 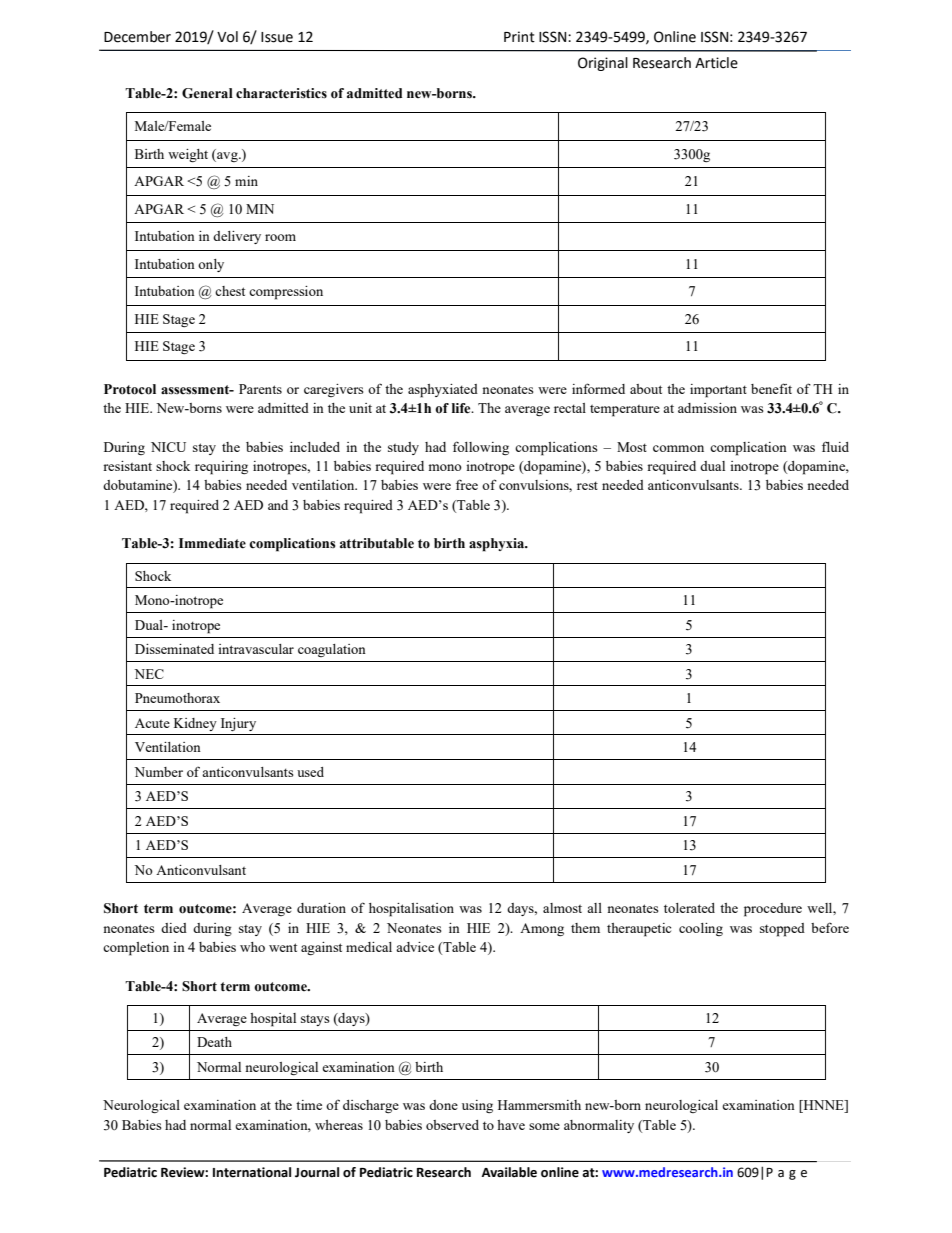 I want to click on Article, so click(x=716, y=63).
